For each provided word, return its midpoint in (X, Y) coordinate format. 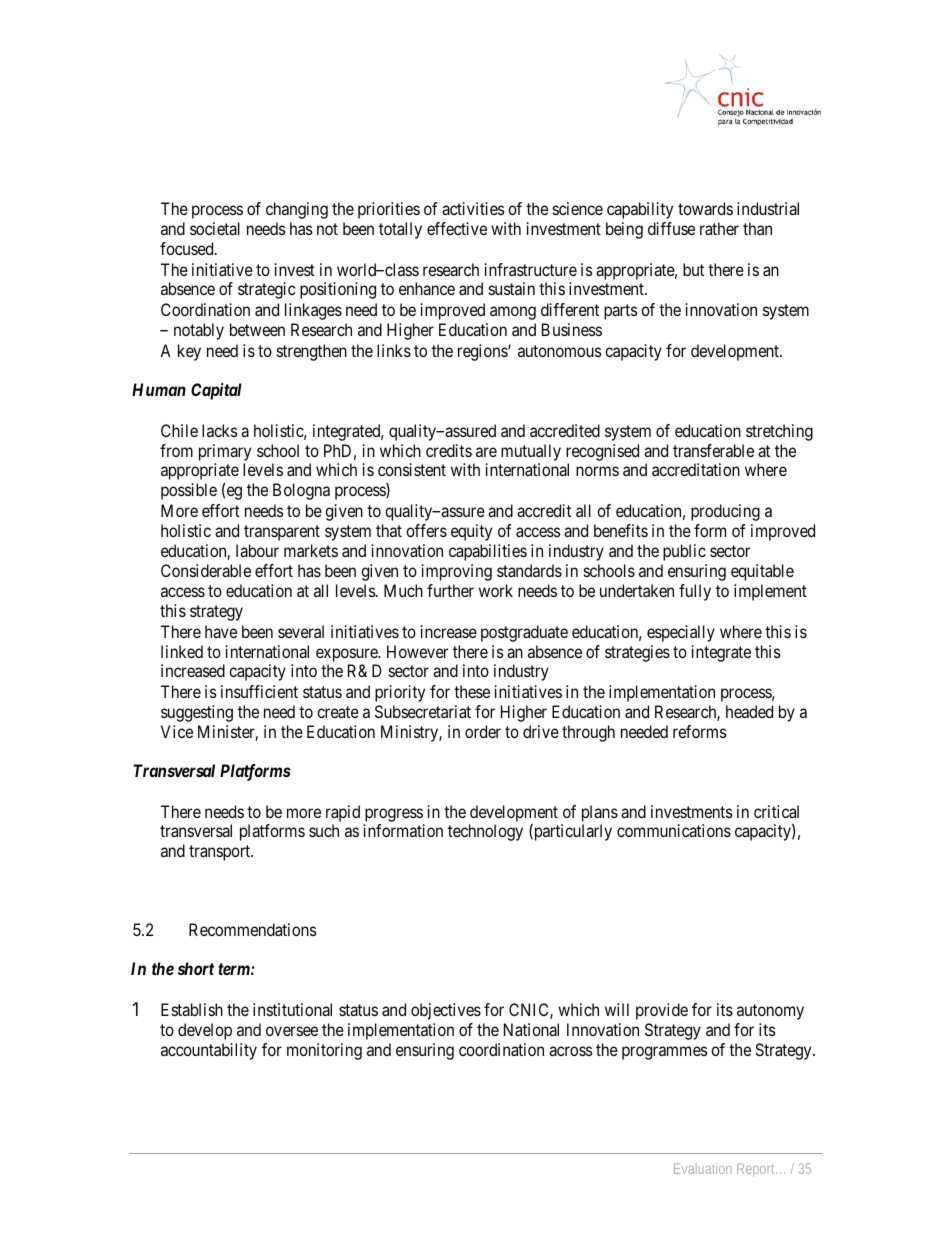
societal (215, 228)
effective (457, 228)
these (472, 691)
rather (719, 228)
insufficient (259, 691)
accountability (209, 1051)
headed (749, 711)
